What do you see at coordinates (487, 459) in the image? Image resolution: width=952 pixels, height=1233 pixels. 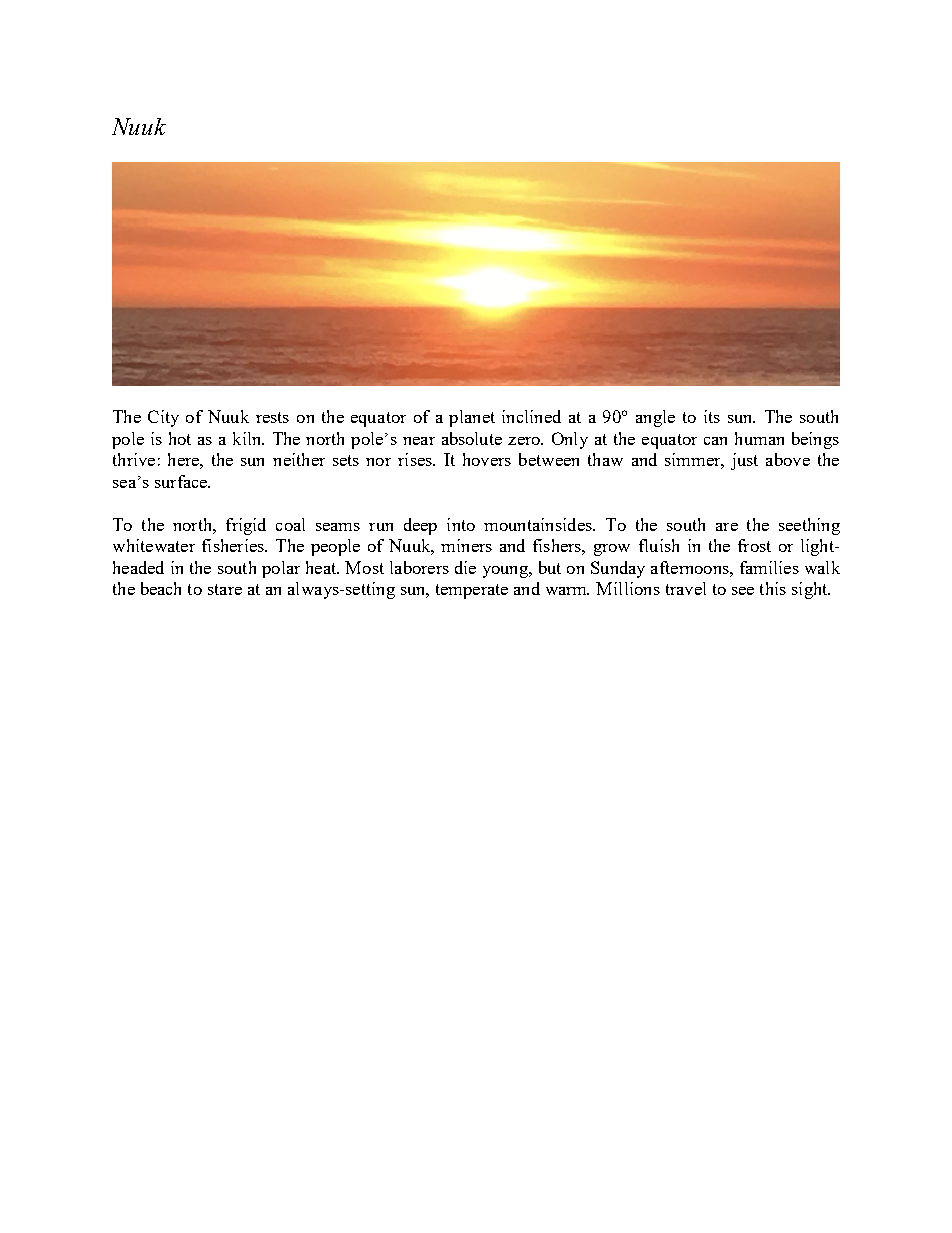 I see `hovers` at bounding box center [487, 459].
